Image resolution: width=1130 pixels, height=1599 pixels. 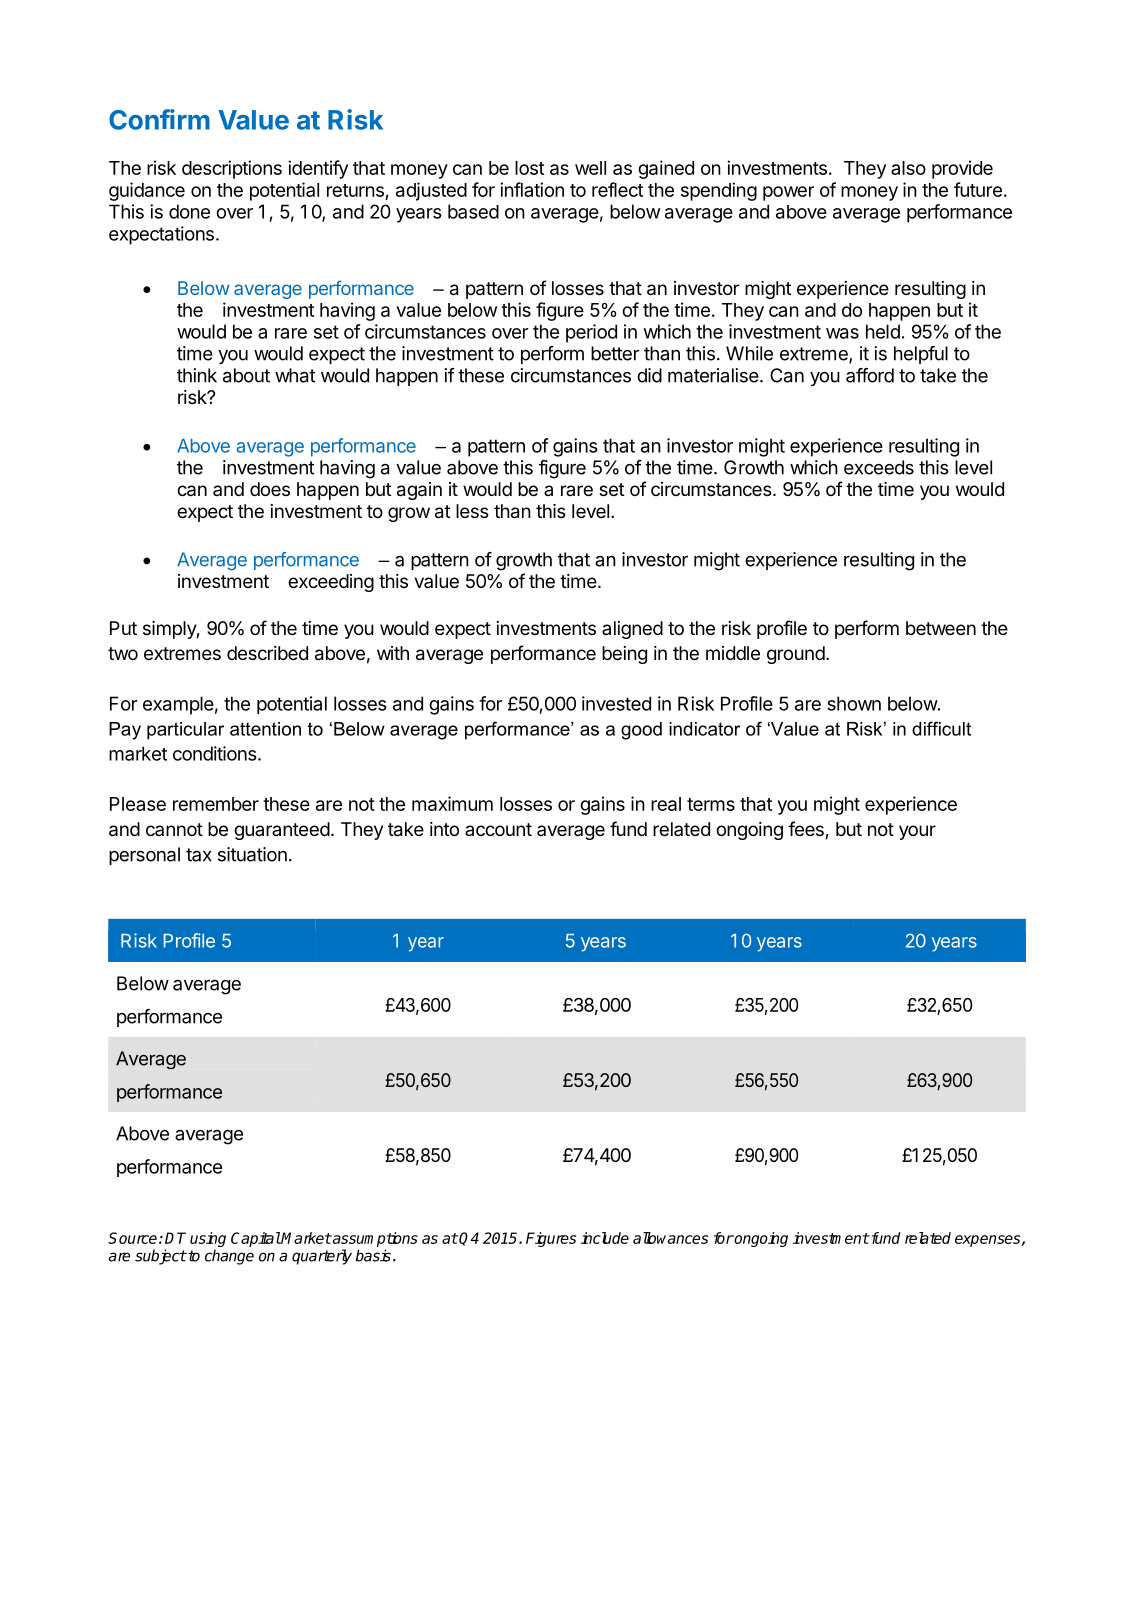 What do you see at coordinates (616, 703) in the screenshot?
I see `invested` at bounding box center [616, 703].
